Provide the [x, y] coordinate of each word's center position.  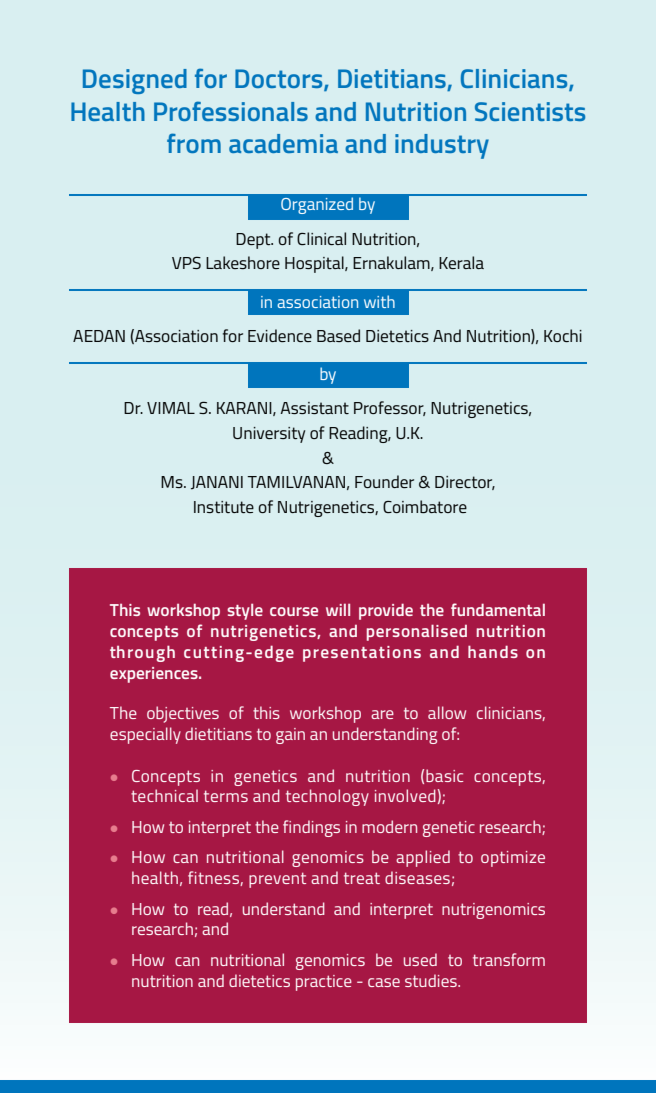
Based [338, 335]
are [382, 714]
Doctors [280, 80]
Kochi [563, 335]
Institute [224, 507]
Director [465, 483]
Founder [384, 481]
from [194, 143]
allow [447, 712]
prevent [277, 880]
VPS [186, 262]
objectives [183, 714]
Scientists [530, 111]
